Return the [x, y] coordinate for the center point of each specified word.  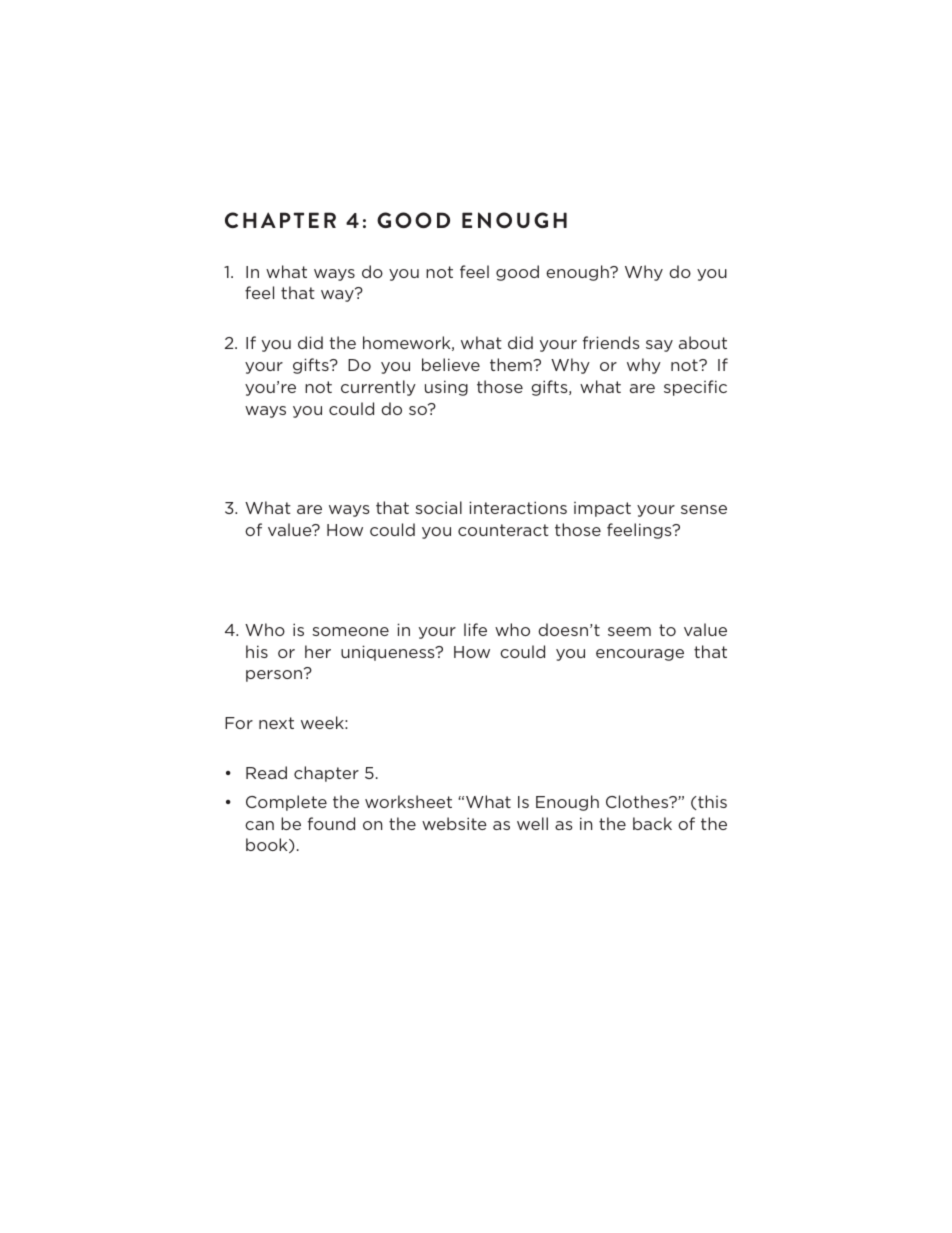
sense [704, 509]
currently [378, 388]
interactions [518, 507]
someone [350, 631]
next [276, 723]
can [259, 825]
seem [629, 631]
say [659, 346]
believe [451, 364]
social [438, 507]
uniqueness [389, 653]
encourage [640, 655]
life [475, 629]
